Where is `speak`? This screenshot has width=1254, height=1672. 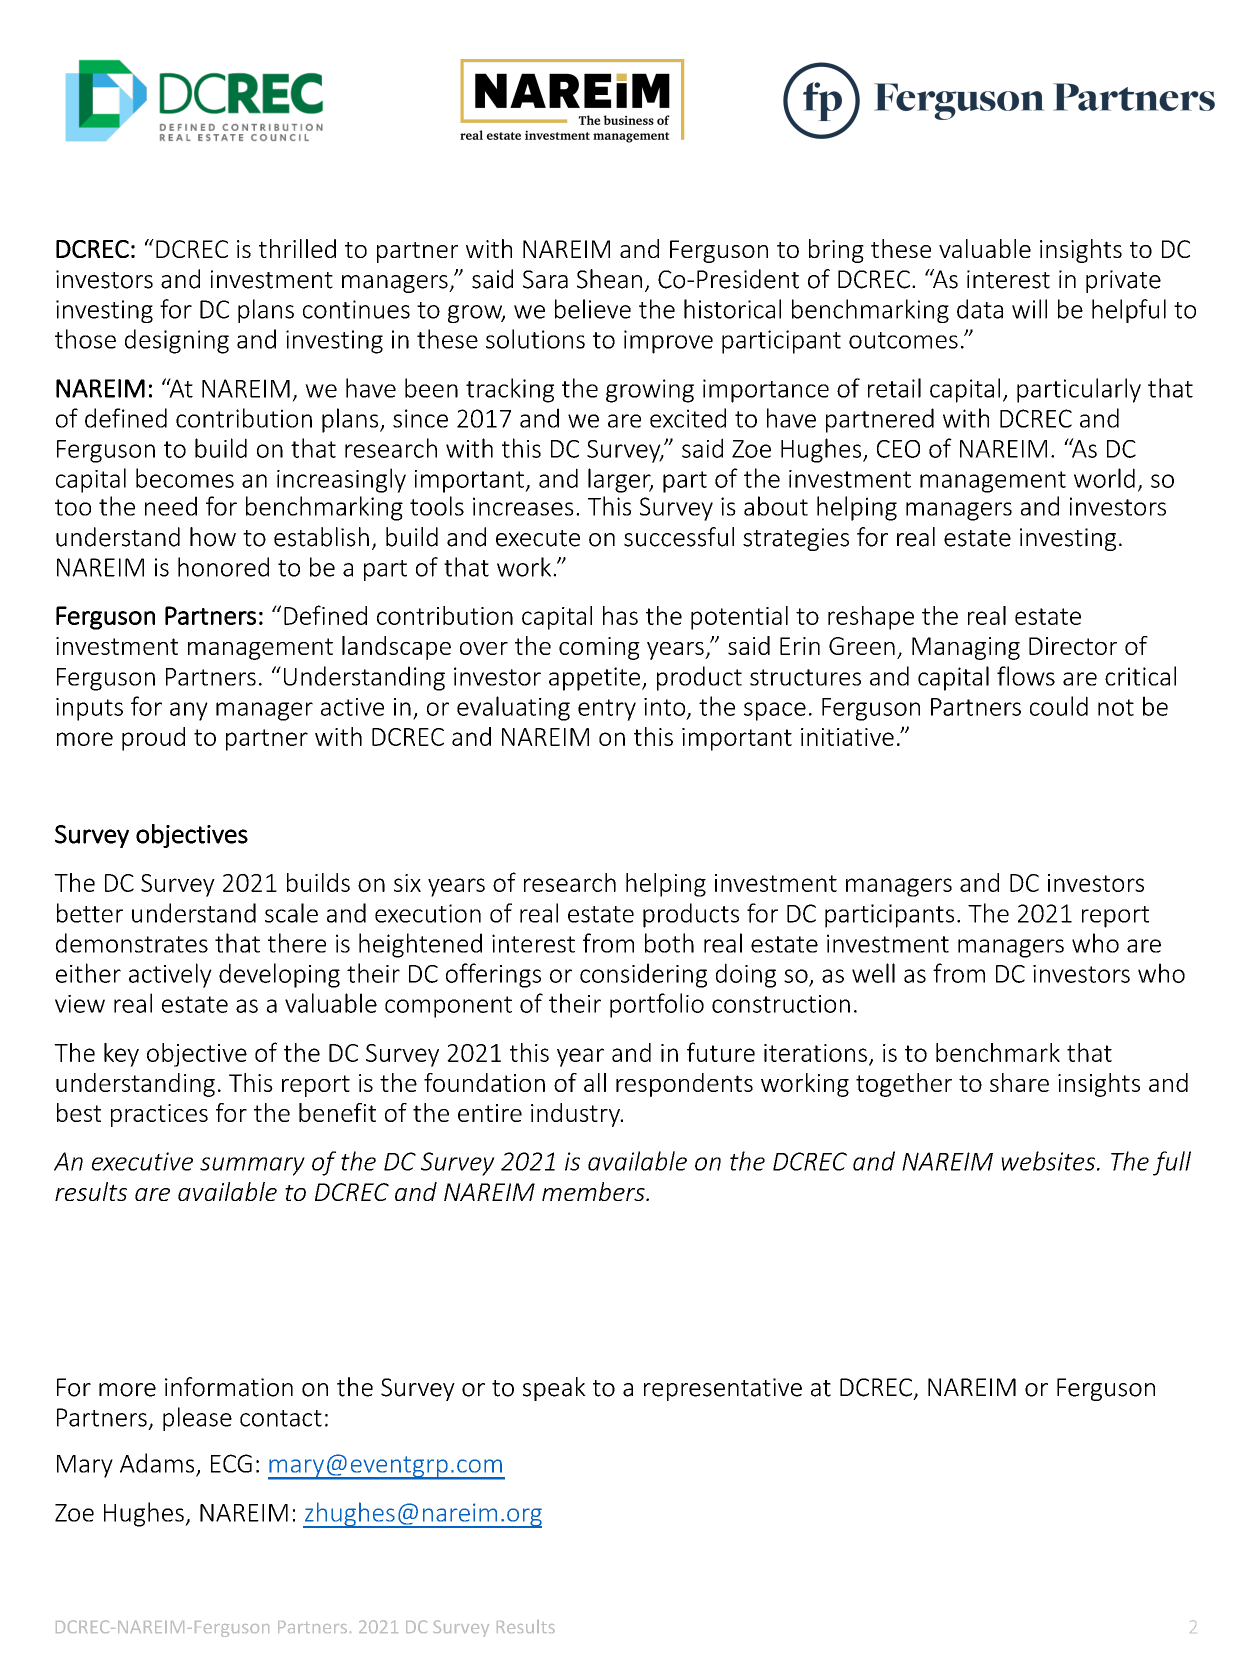
speak is located at coordinates (554, 1389).
